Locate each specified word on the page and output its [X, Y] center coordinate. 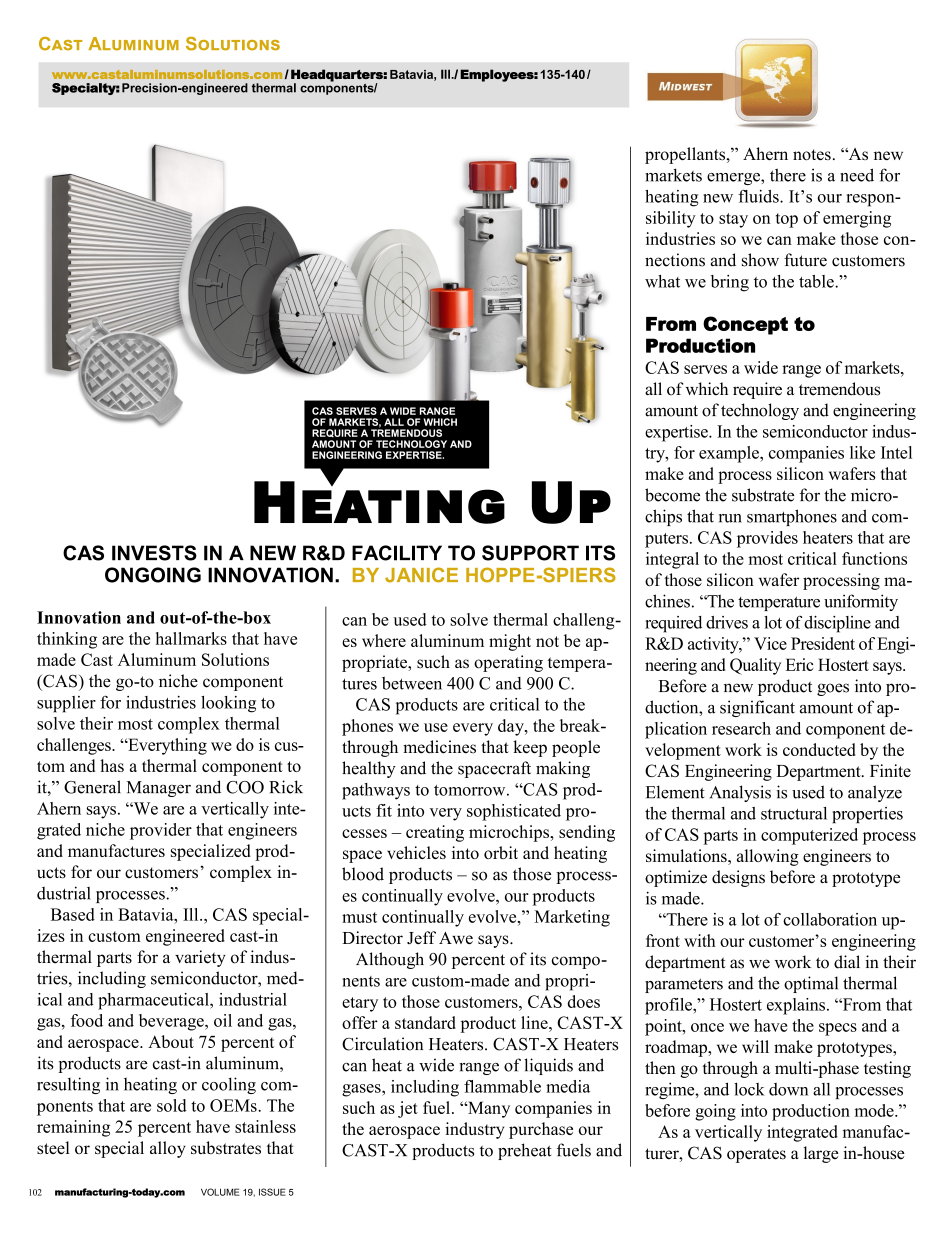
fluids [759, 196]
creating [435, 833]
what [662, 281]
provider [161, 831]
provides [767, 539]
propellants [686, 155]
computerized [809, 836]
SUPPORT [530, 553]
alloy [168, 1149]
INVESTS [154, 553]
